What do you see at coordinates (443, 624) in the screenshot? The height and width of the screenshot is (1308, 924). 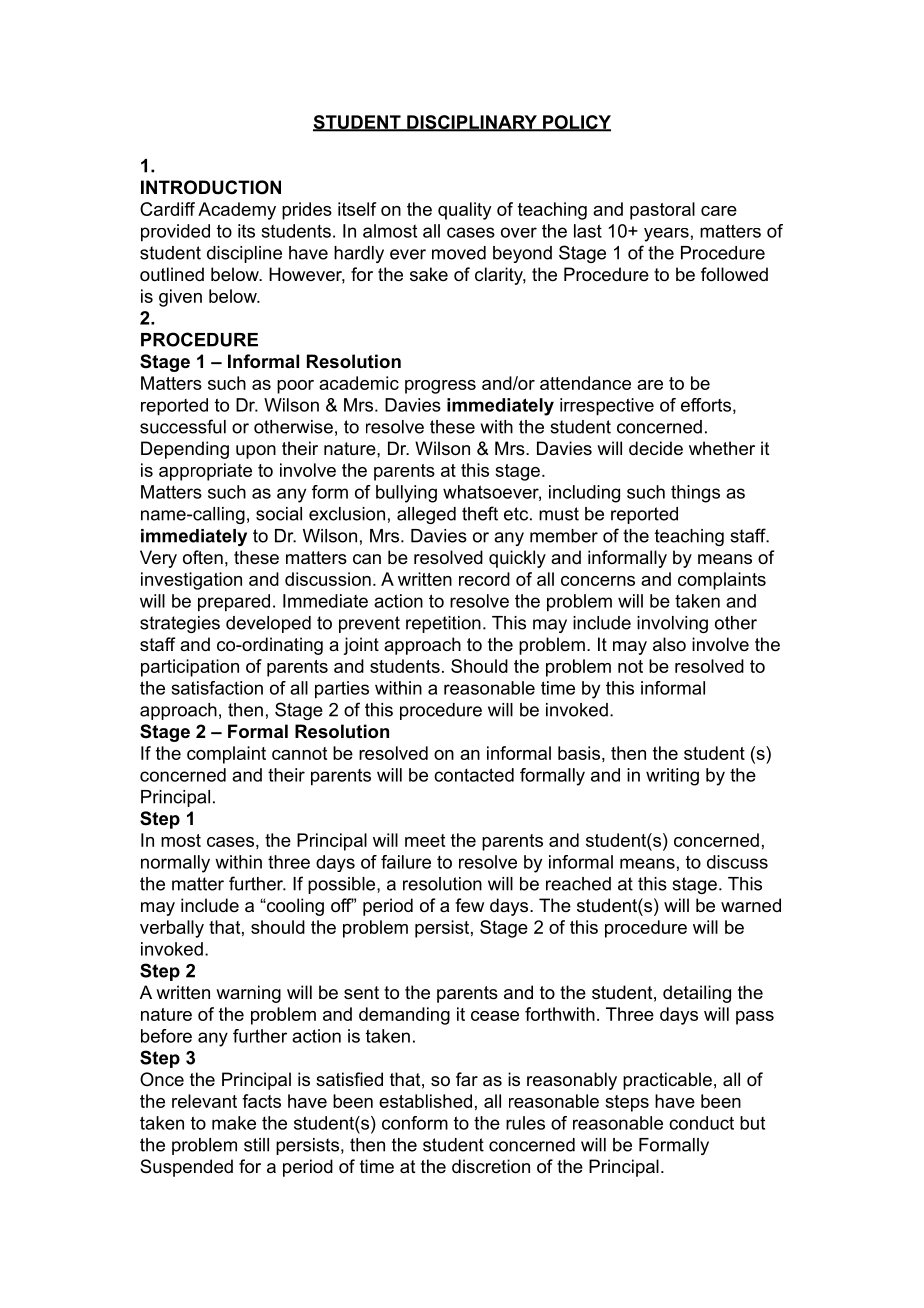 I see `repetition` at bounding box center [443, 624].
